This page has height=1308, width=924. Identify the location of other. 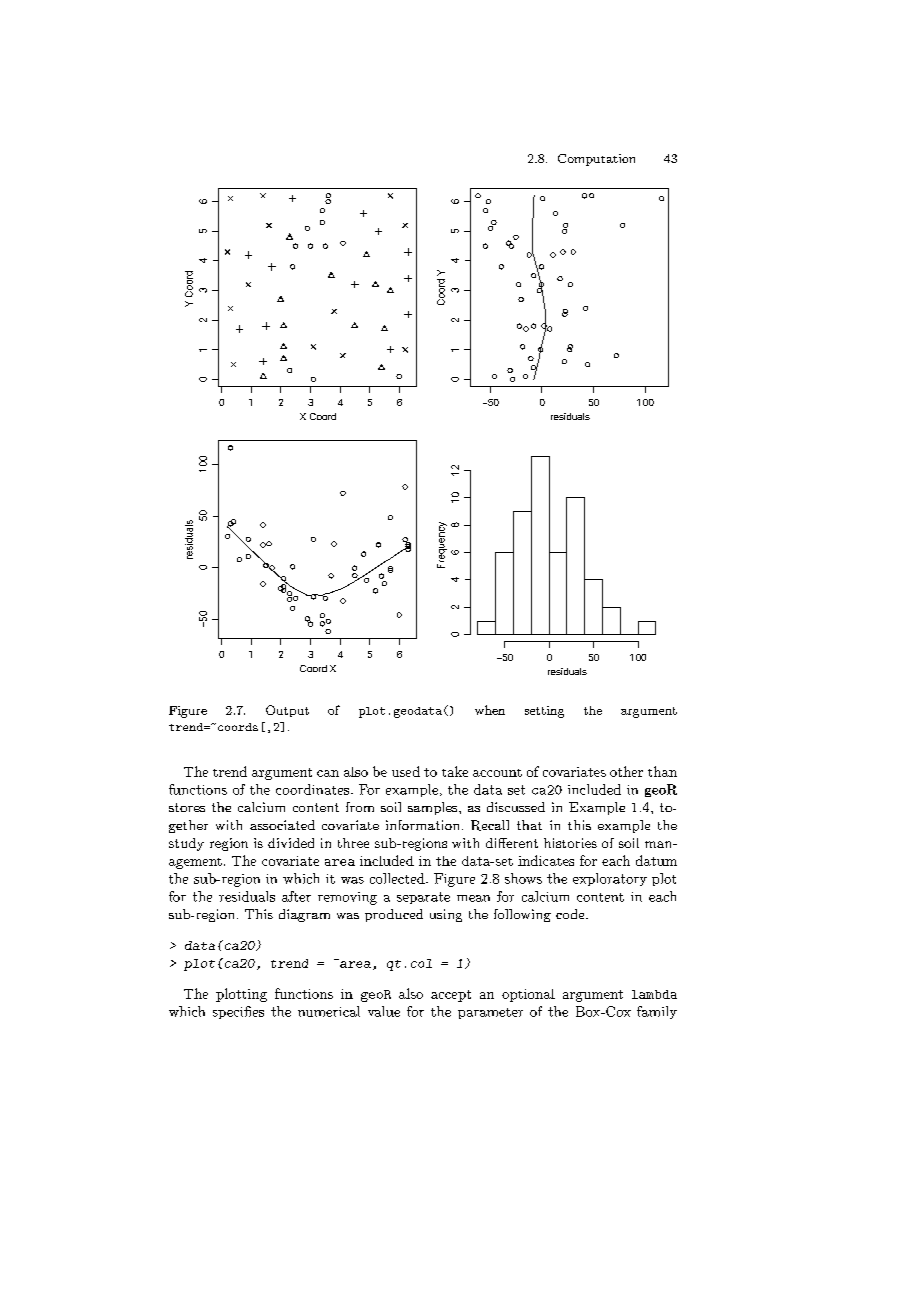
(626, 771).
